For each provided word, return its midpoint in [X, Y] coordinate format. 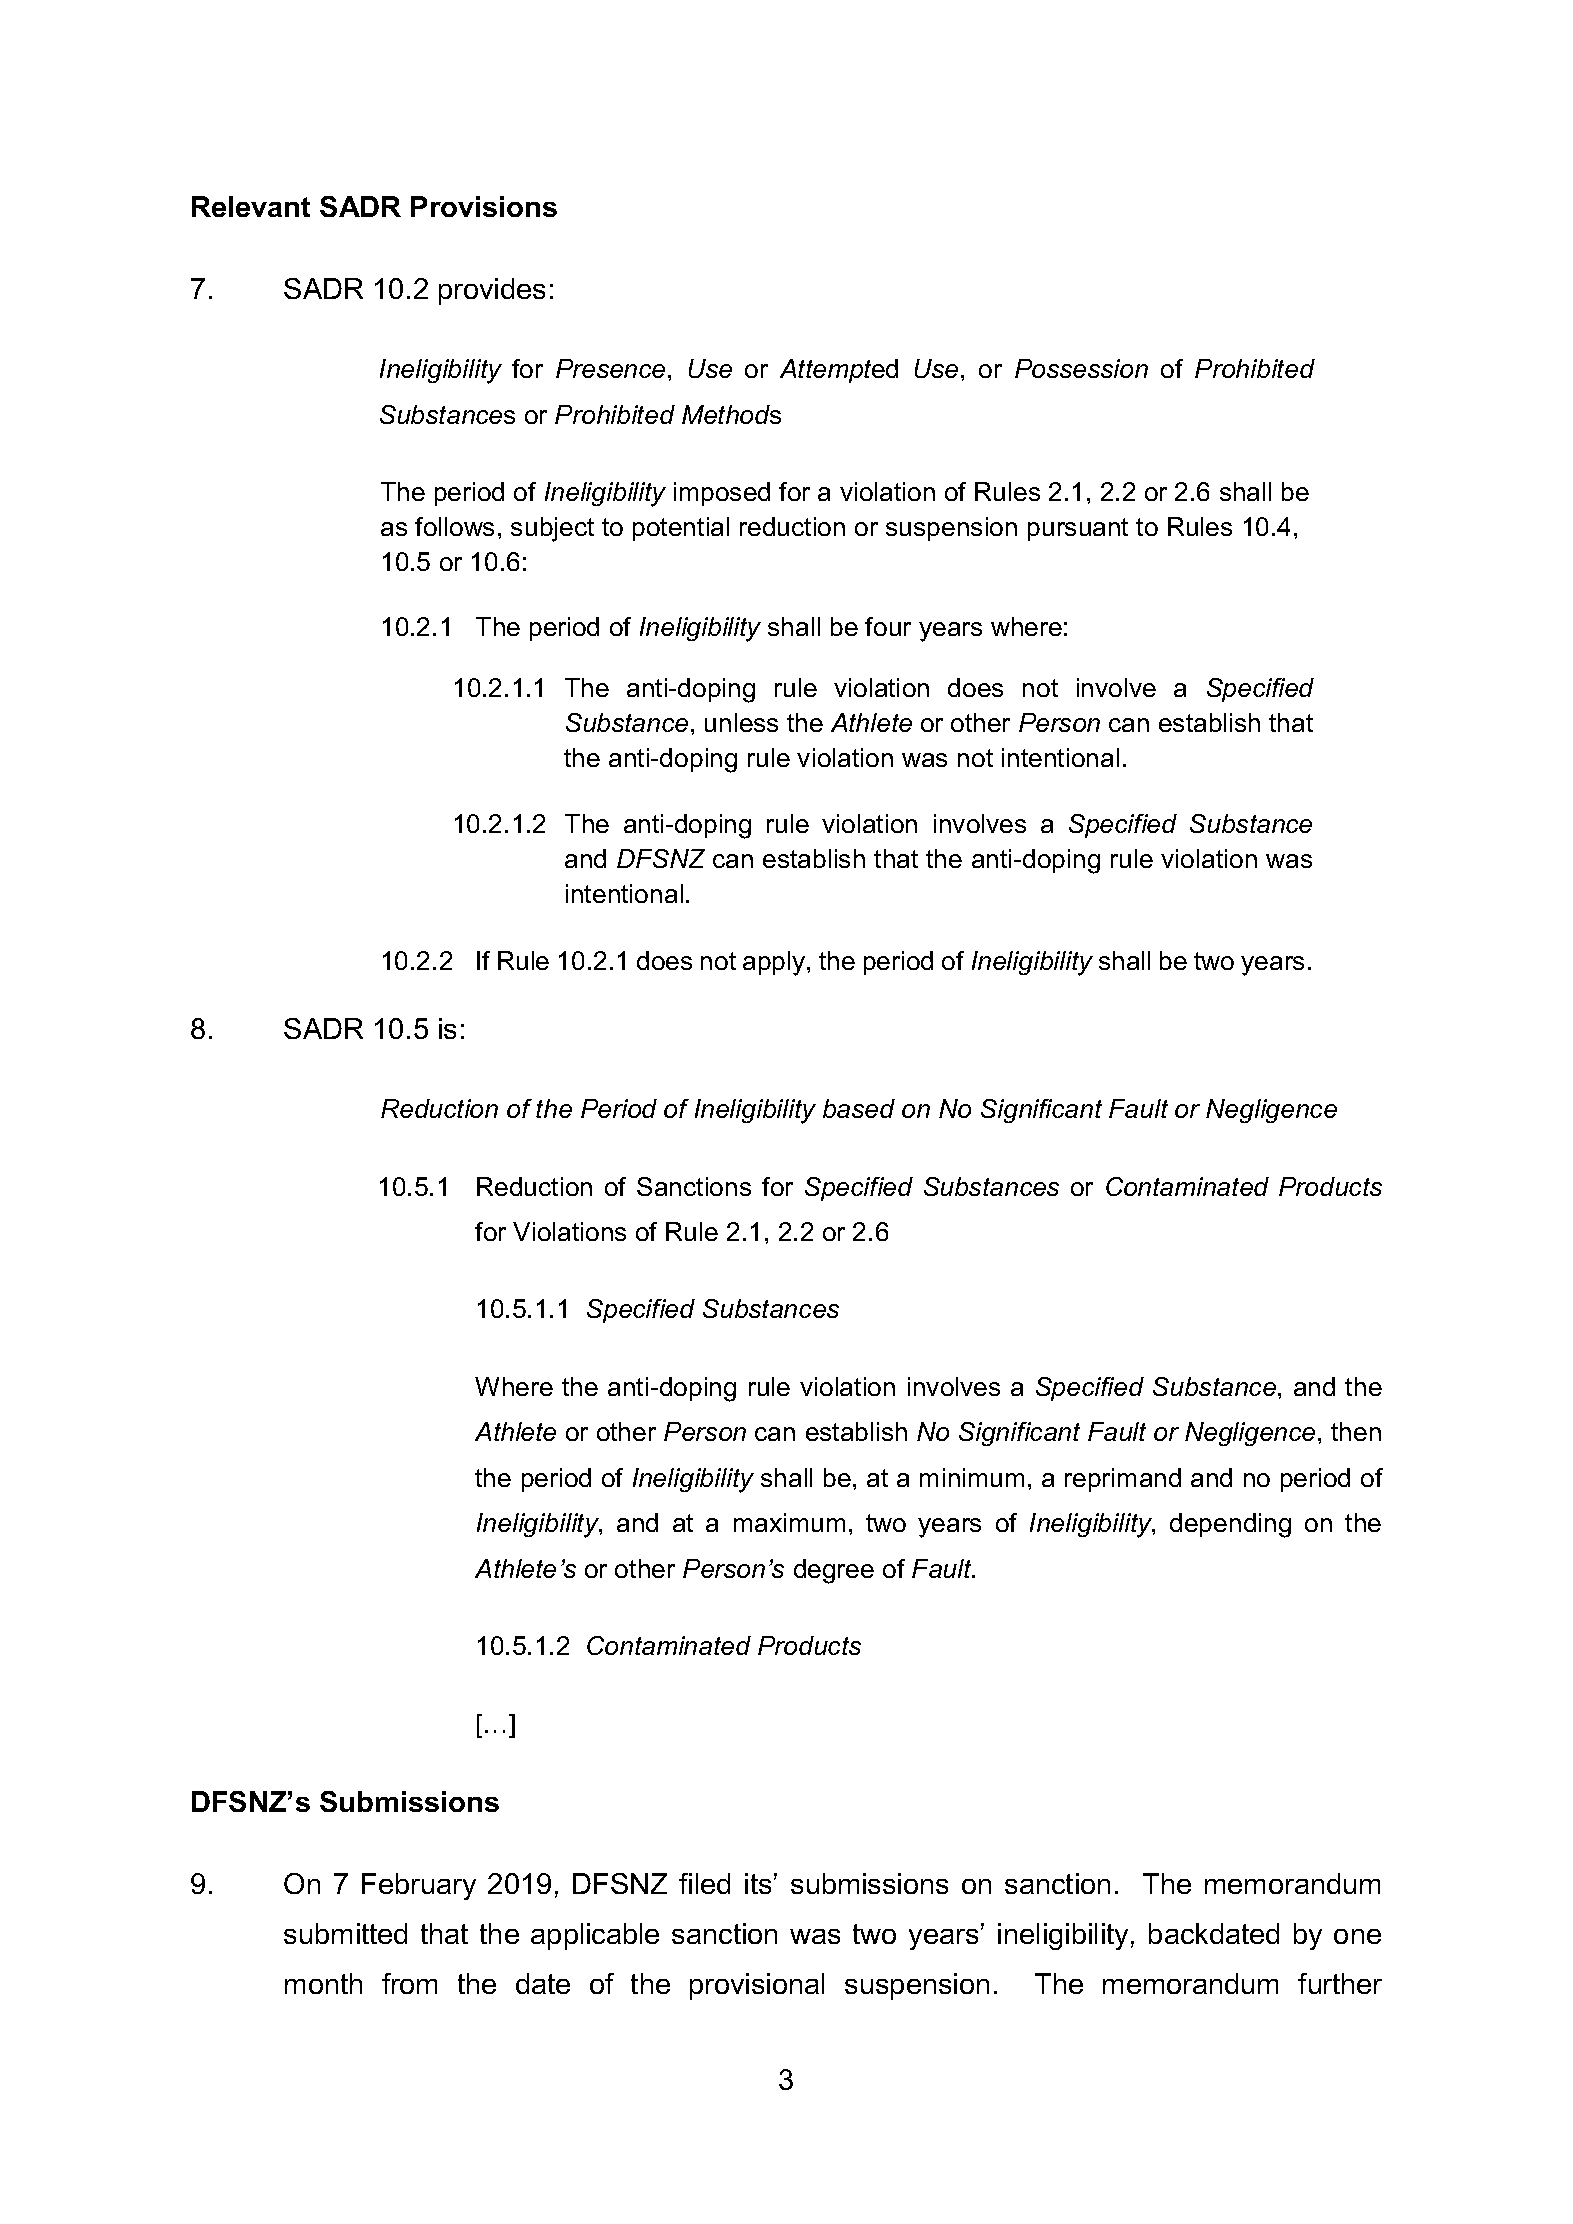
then [1356, 1431]
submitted [345, 1933]
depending [1230, 1525]
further [1340, 1983]
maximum [789, 1522]
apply [775, 963]
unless [741, 722]
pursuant [1078, 529]
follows [454, 526]
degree [834, 1571]
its [758, 1883]
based [859, 1108]
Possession [1081, 368]
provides [492, 291]
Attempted [839, 371]
